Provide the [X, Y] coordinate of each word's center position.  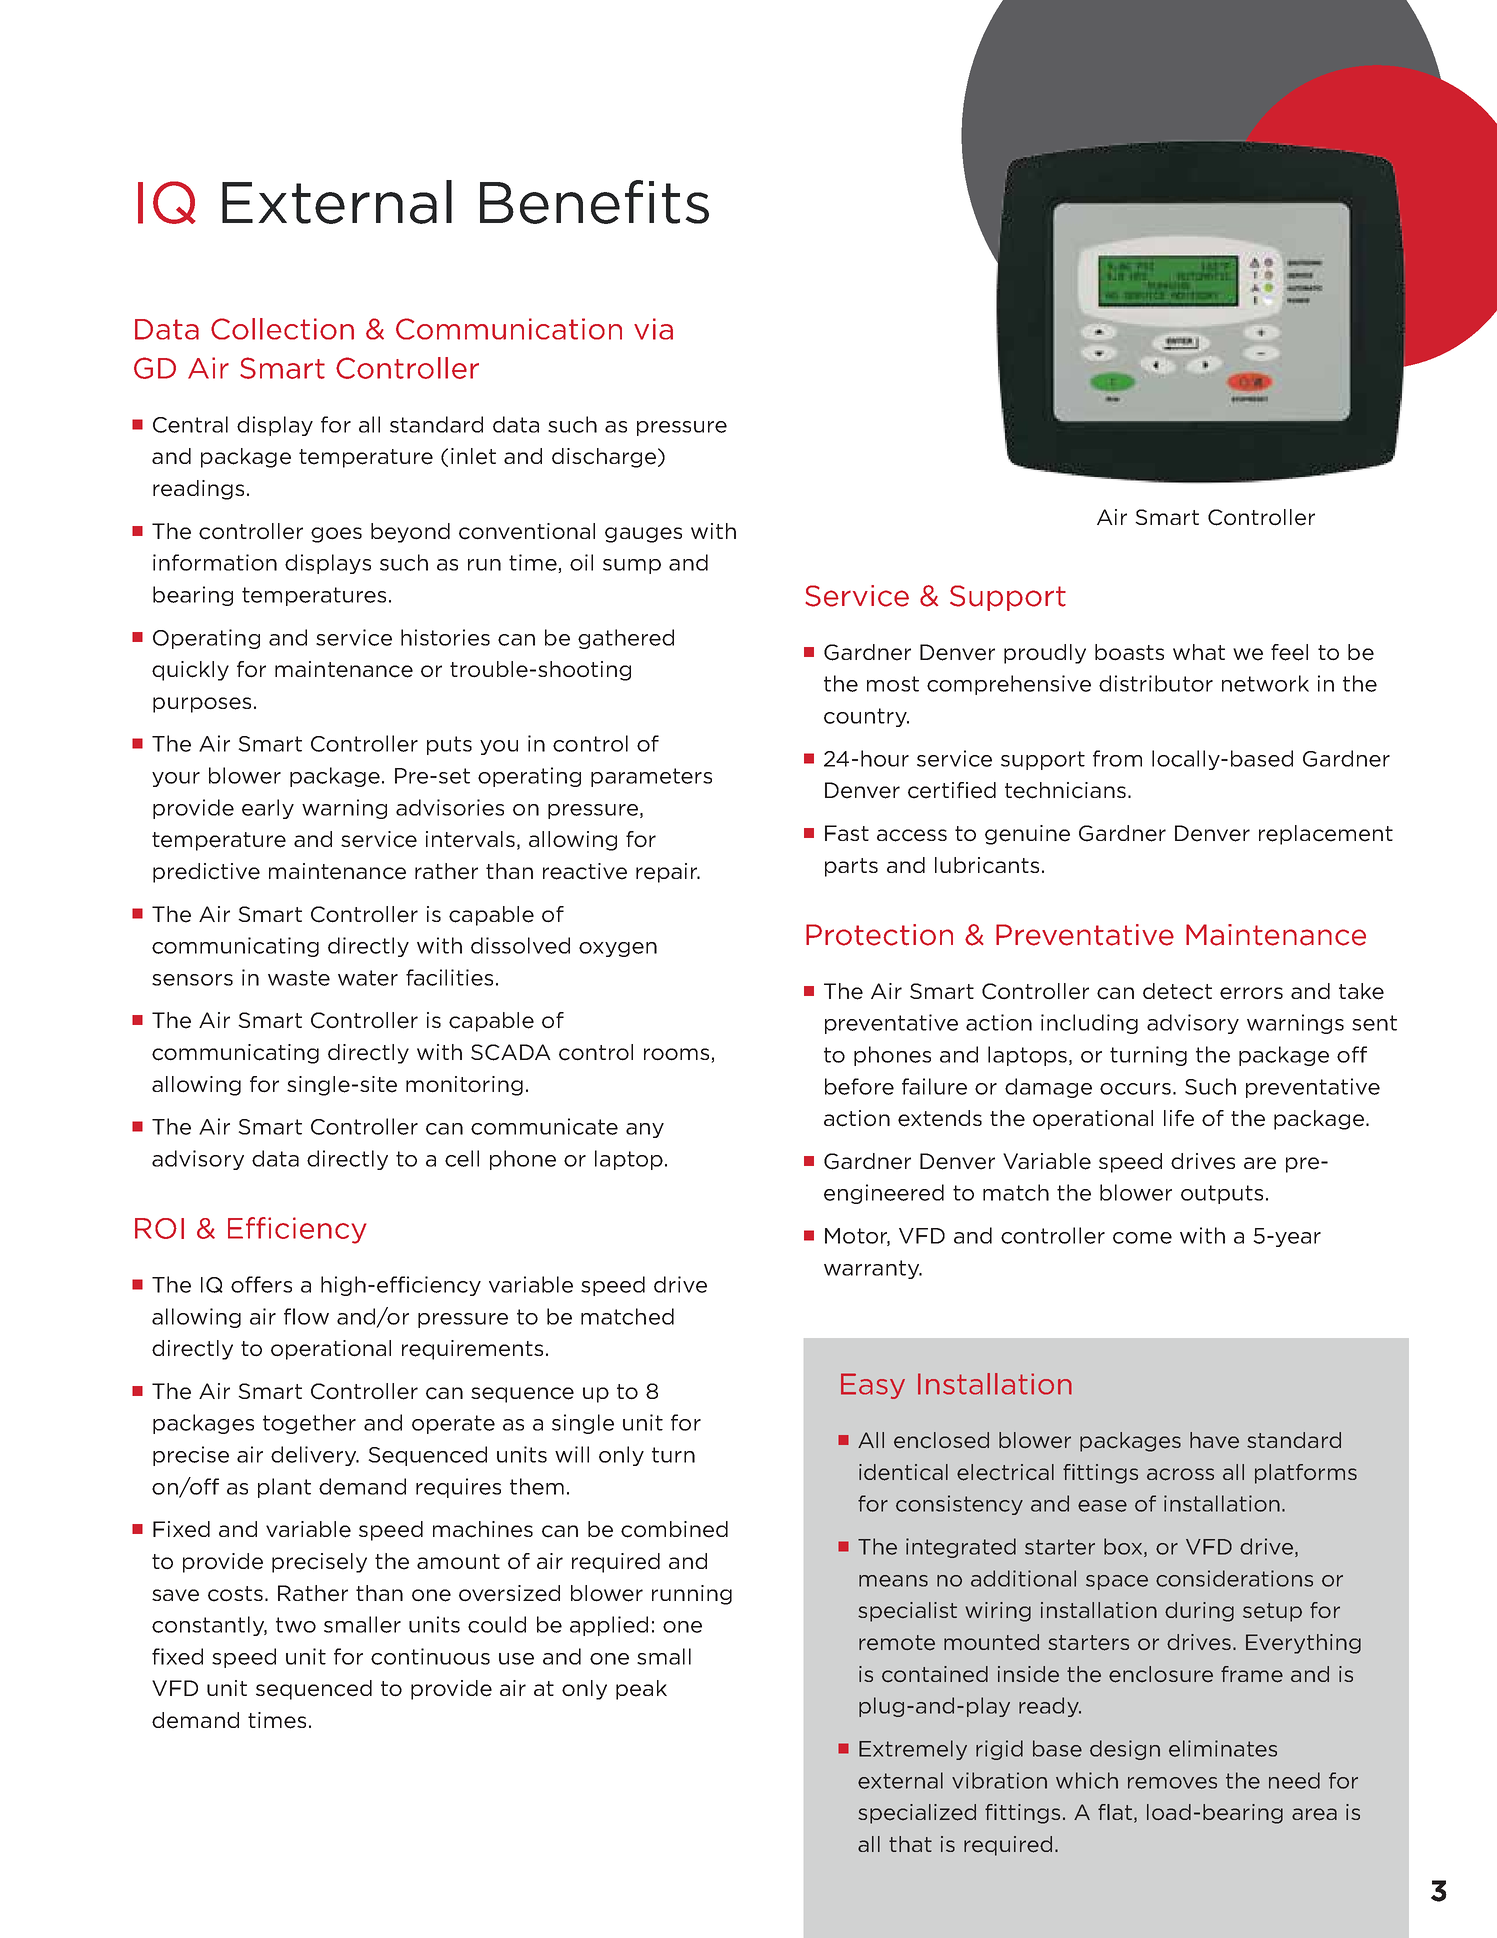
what [1199, 652]
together [309, 1424]
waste [299, 978]
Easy [873, 1386]
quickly [190, 671]
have [1214, 1440]
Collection [282, 329]
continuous [430, 1656]
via [653, 329]
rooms [678, 1055]
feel [1289, 652]
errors [1251, 993]
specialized [917, 1814]
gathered [626, 639]
